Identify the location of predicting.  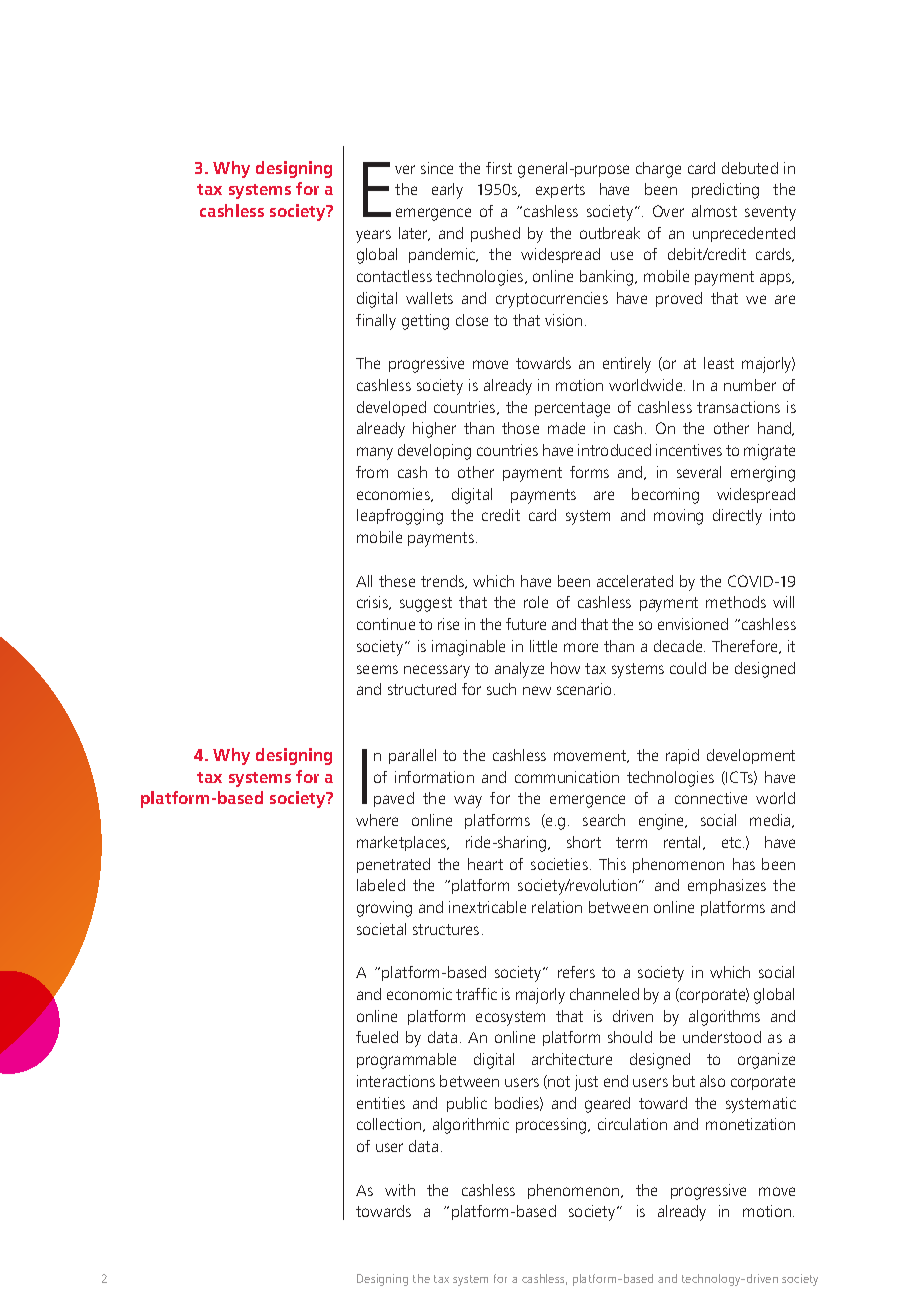
(725, 191).
